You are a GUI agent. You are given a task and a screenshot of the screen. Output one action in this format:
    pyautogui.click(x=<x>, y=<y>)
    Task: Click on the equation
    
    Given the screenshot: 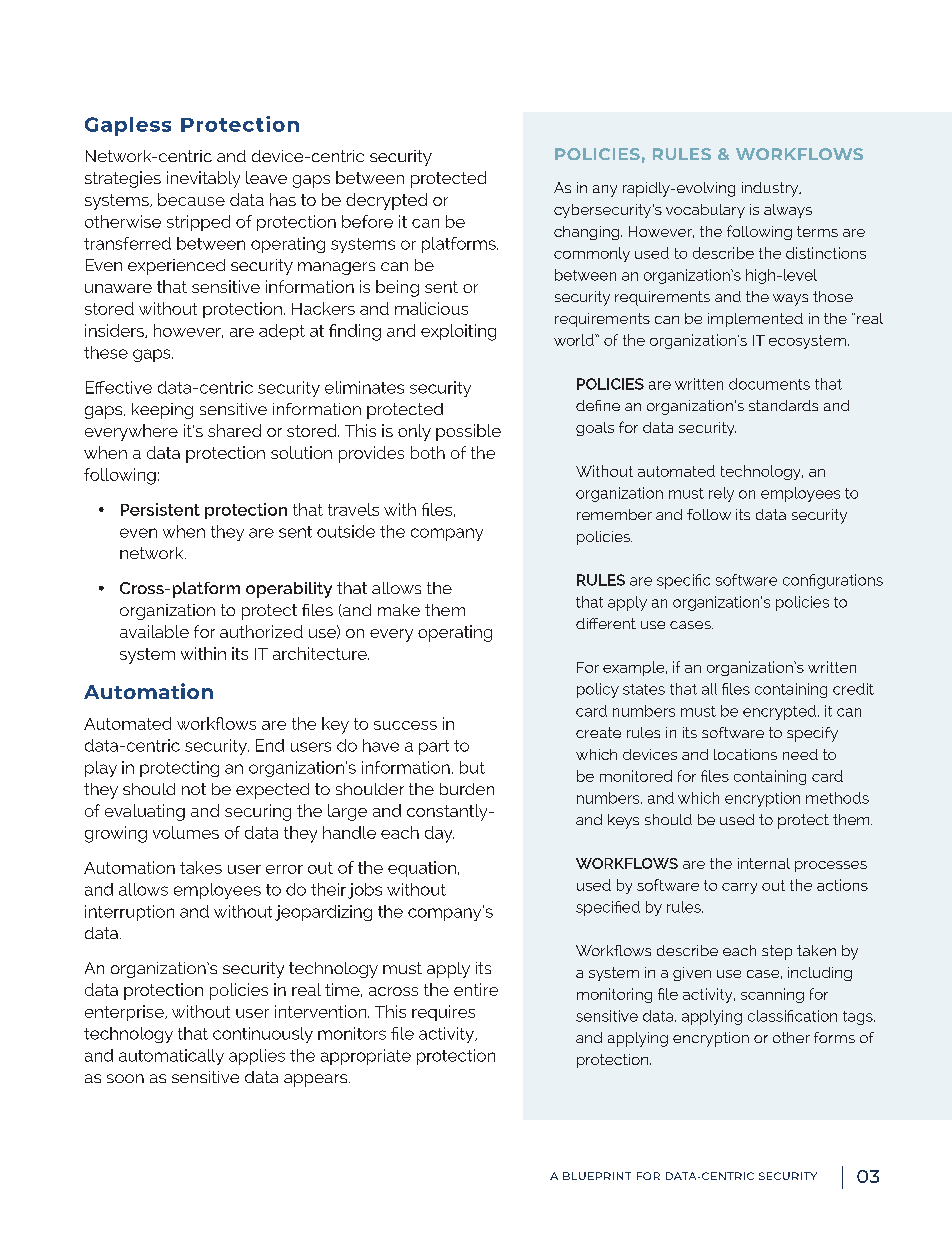 What is the action you would take?
    pyautogui.click(x=422, y=869)
